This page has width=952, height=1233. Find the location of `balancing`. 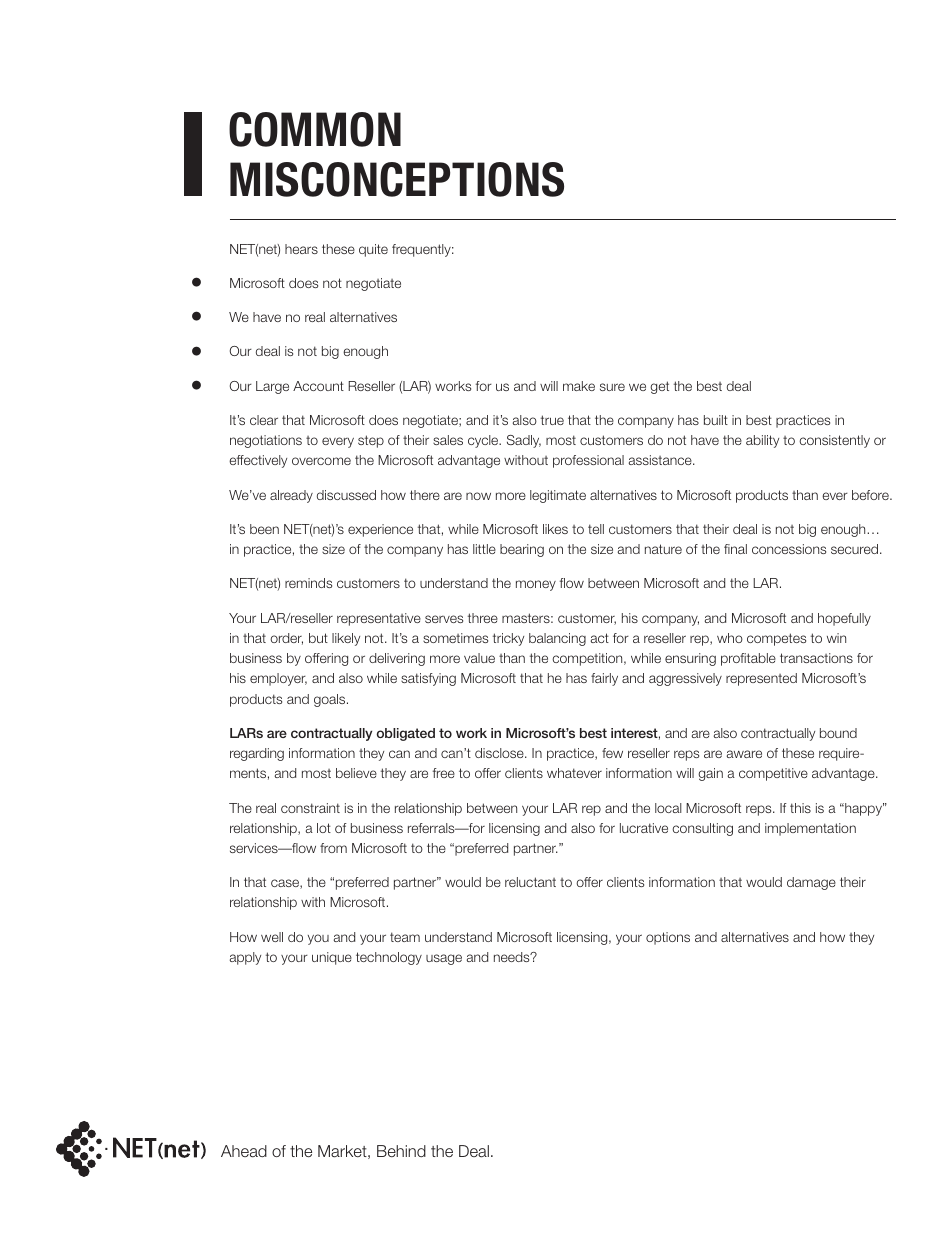

balancing is located at coordinates (557, 639).
